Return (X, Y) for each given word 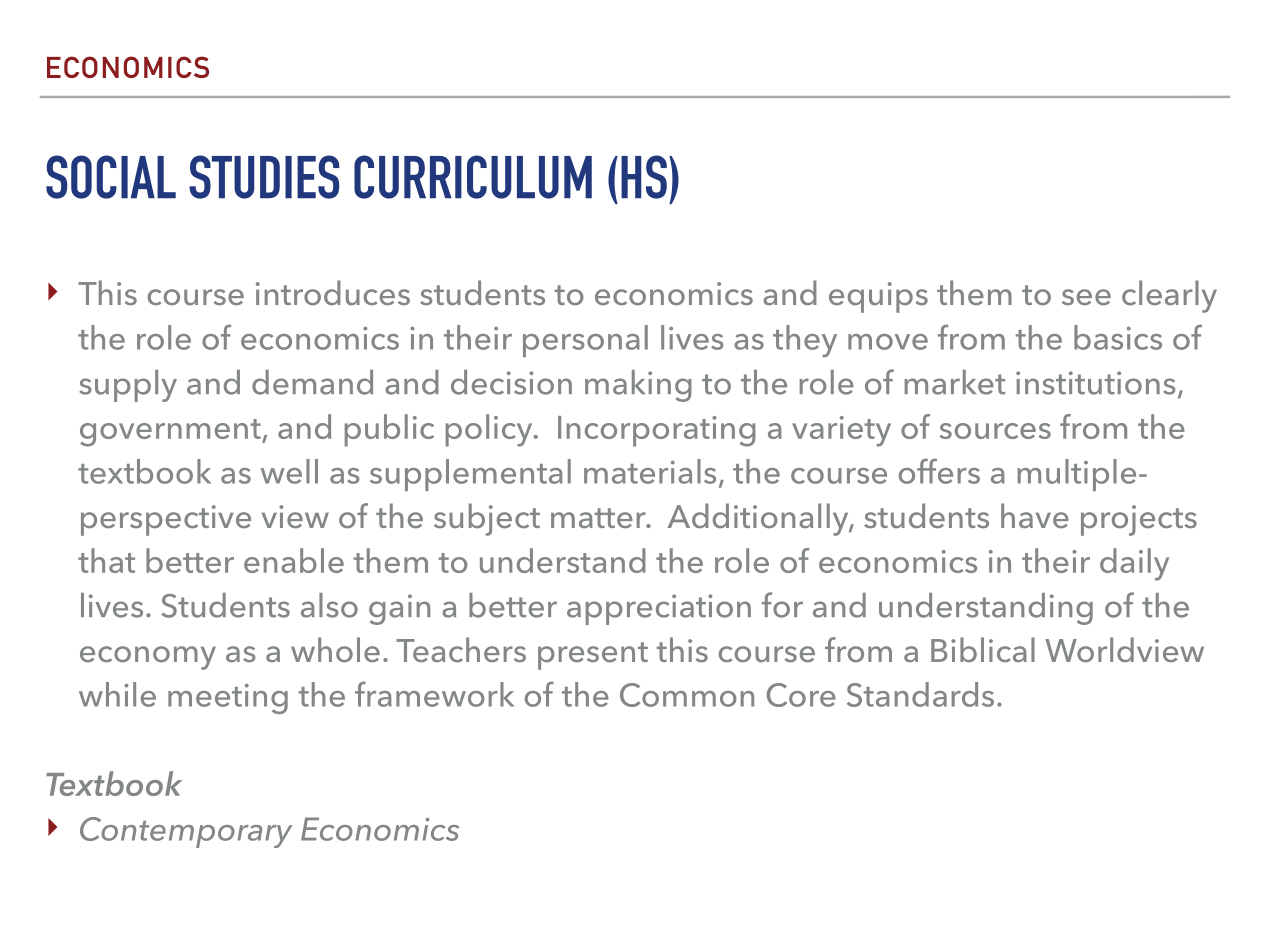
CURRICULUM (473, 177)
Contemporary (186, 832)
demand (312, 382)
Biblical (983, 649)
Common (687, 695)
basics (1118, 337)
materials (650, 471)
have (1035, 515)
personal (585, 341)
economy (148, 658)
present (593, 656)
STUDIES (264, 177)
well (289, 471)
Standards (920, 694)
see (1086, 297)
